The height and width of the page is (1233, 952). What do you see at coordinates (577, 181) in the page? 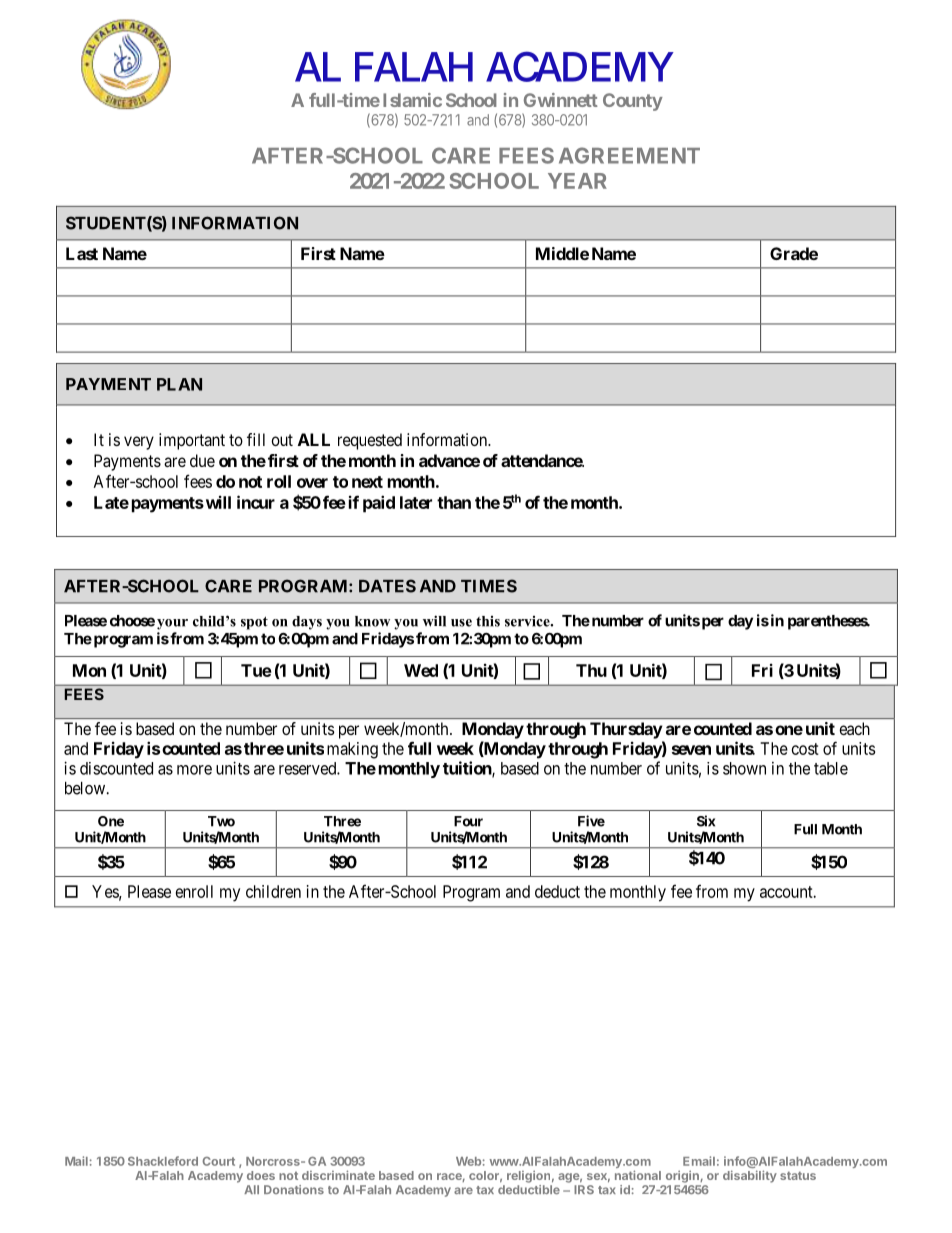
I see `YEAR` at bounding box center [577, 181].
